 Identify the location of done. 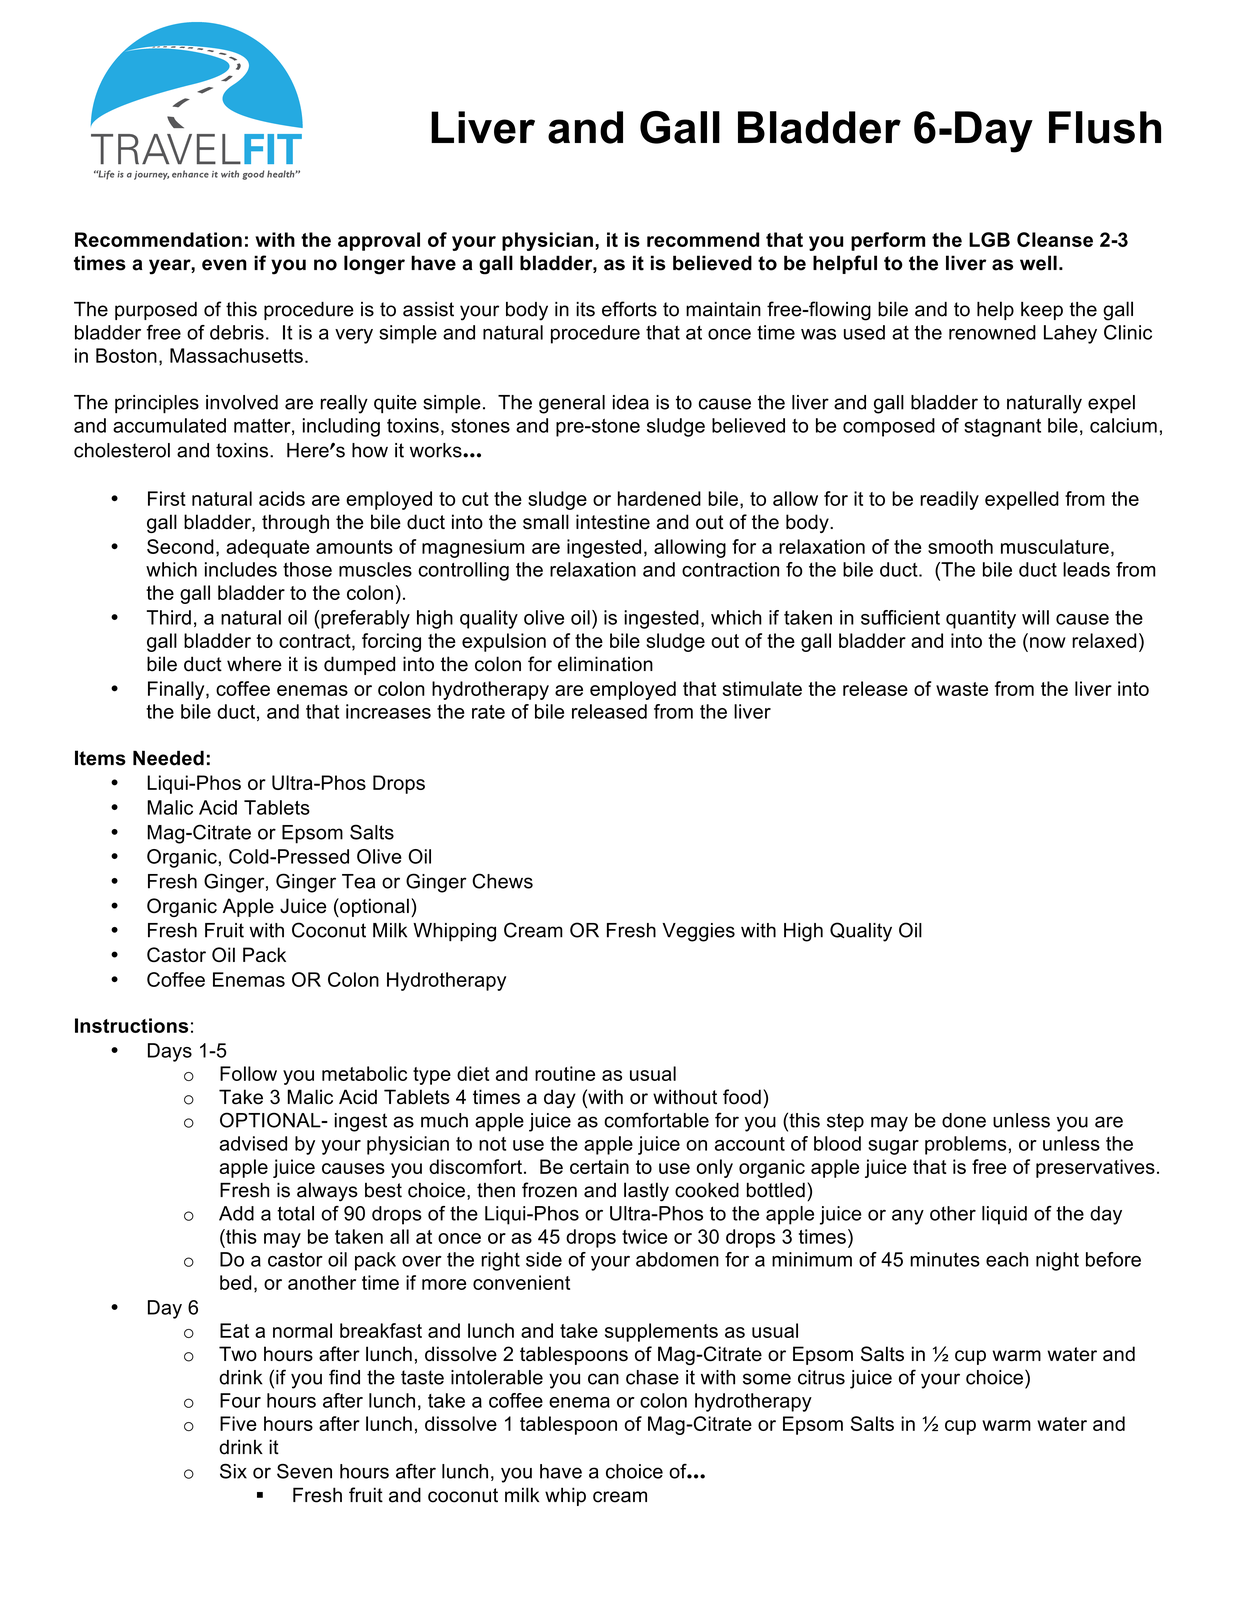
(964, 1120).
